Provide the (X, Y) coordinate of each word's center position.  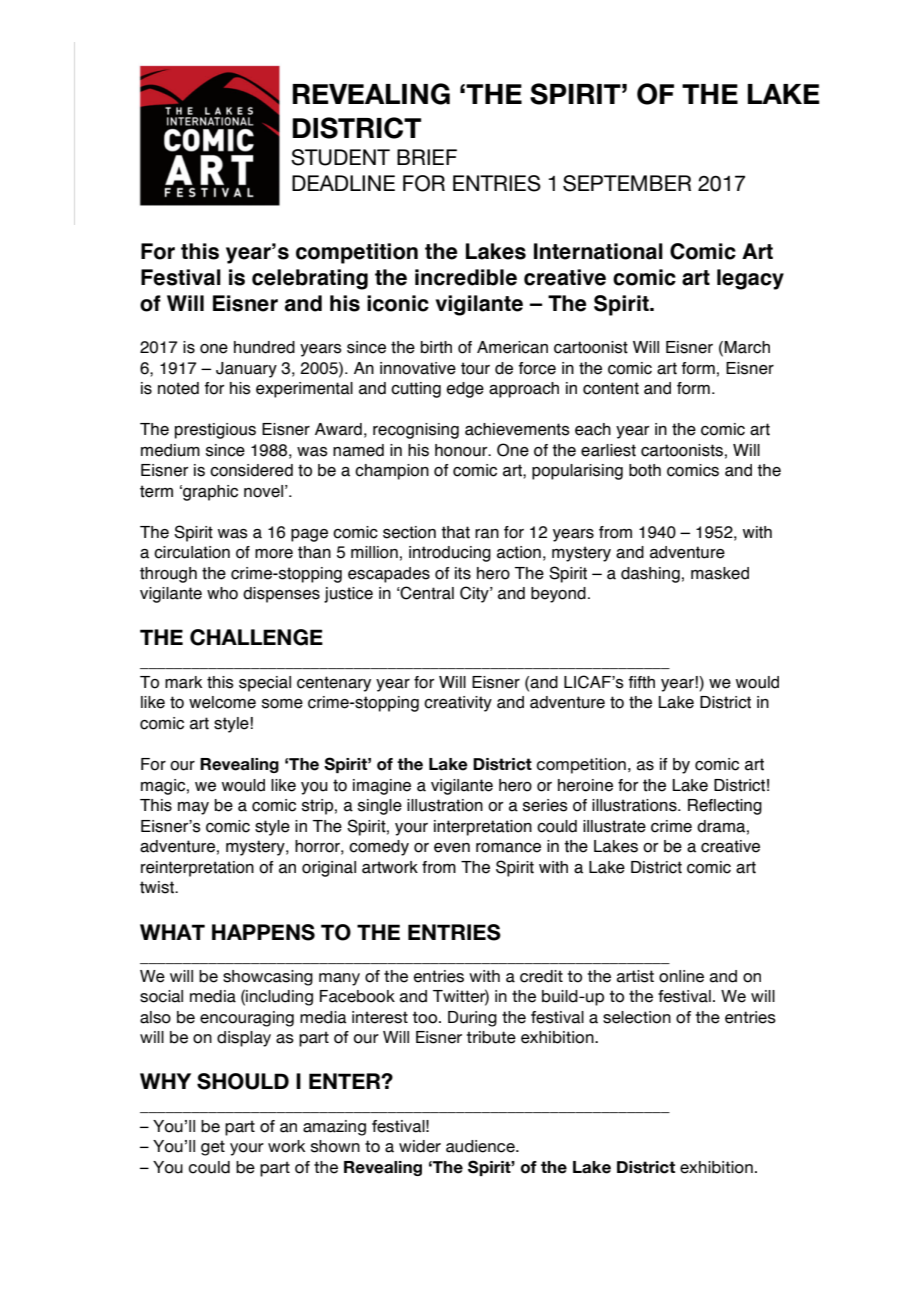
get (213, 1148)
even (452, 848)
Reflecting (725, 807)
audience (481, 1146)
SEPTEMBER (627, 183)
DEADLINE (343, 183)
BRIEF (427, 157)
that (455, 532)
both (645, 470)
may (193, 808)
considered (251, 470)
